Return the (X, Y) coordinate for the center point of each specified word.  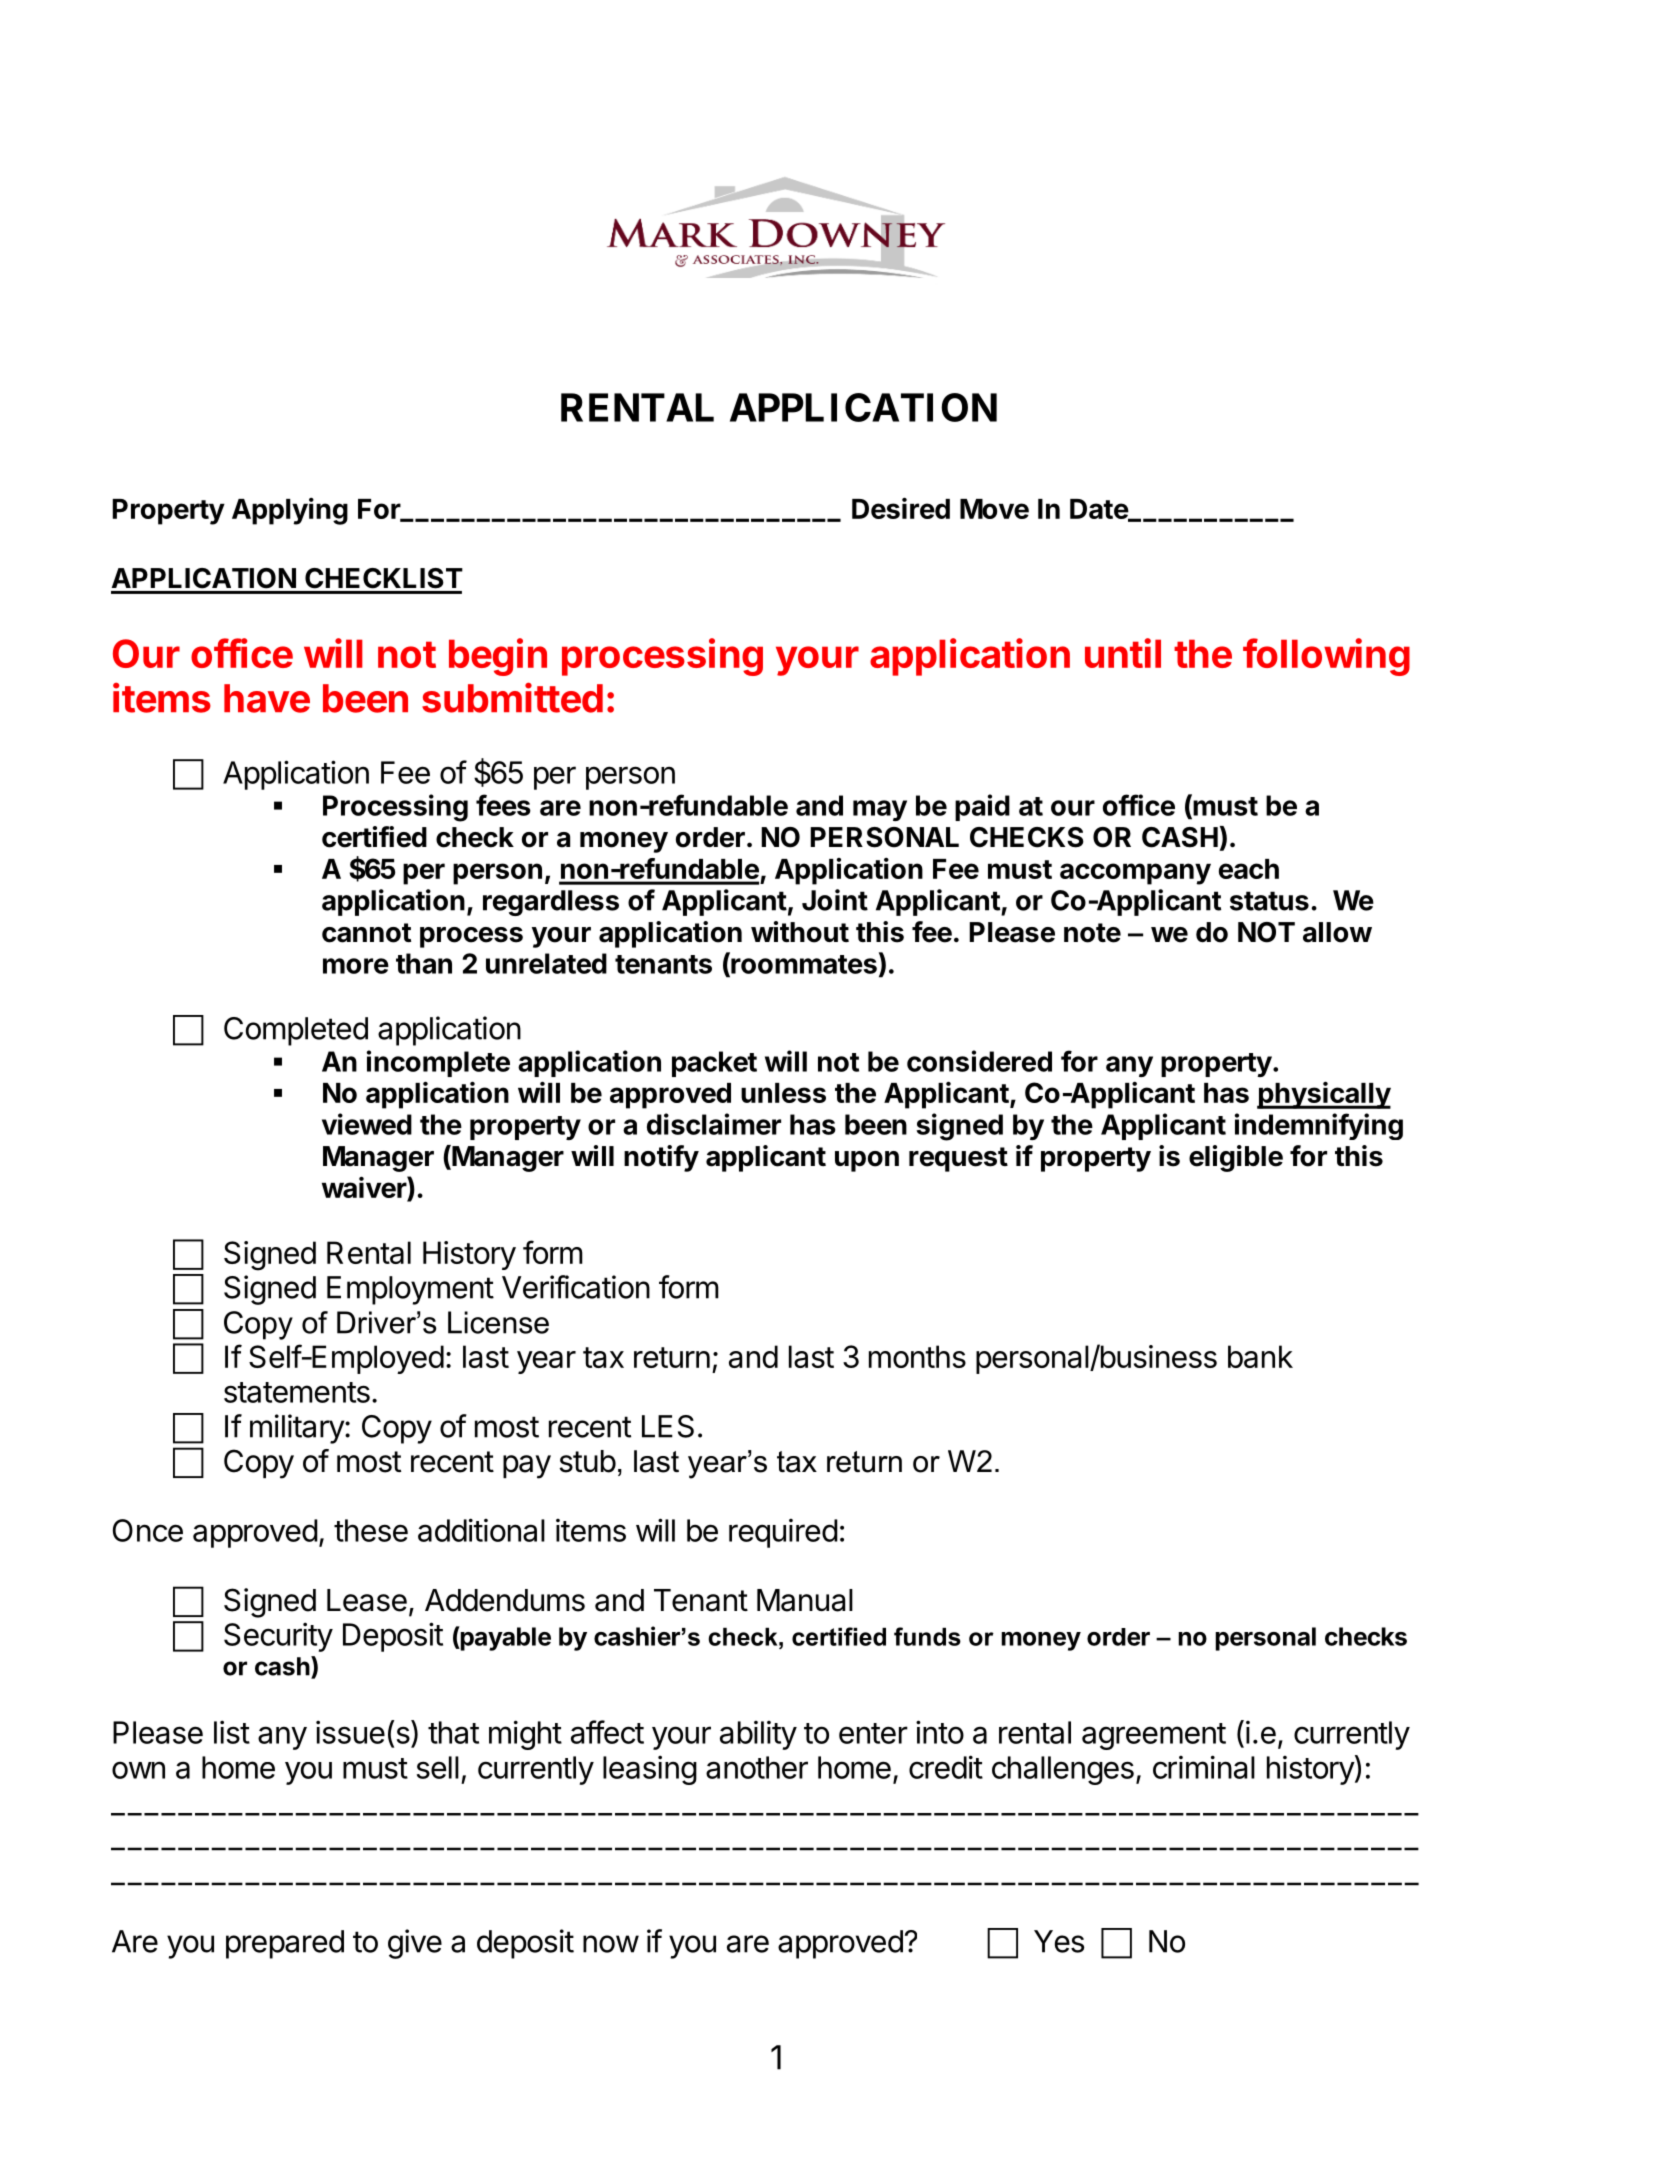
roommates (803, 964)
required (783, 1533)
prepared (285, 1944)
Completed (296, 1031)
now (611, 1944)
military (298, 1429)
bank (1260, 1356)
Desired (901, 508)
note (1092, 933)
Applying (290, 511)
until (1123, 653)
